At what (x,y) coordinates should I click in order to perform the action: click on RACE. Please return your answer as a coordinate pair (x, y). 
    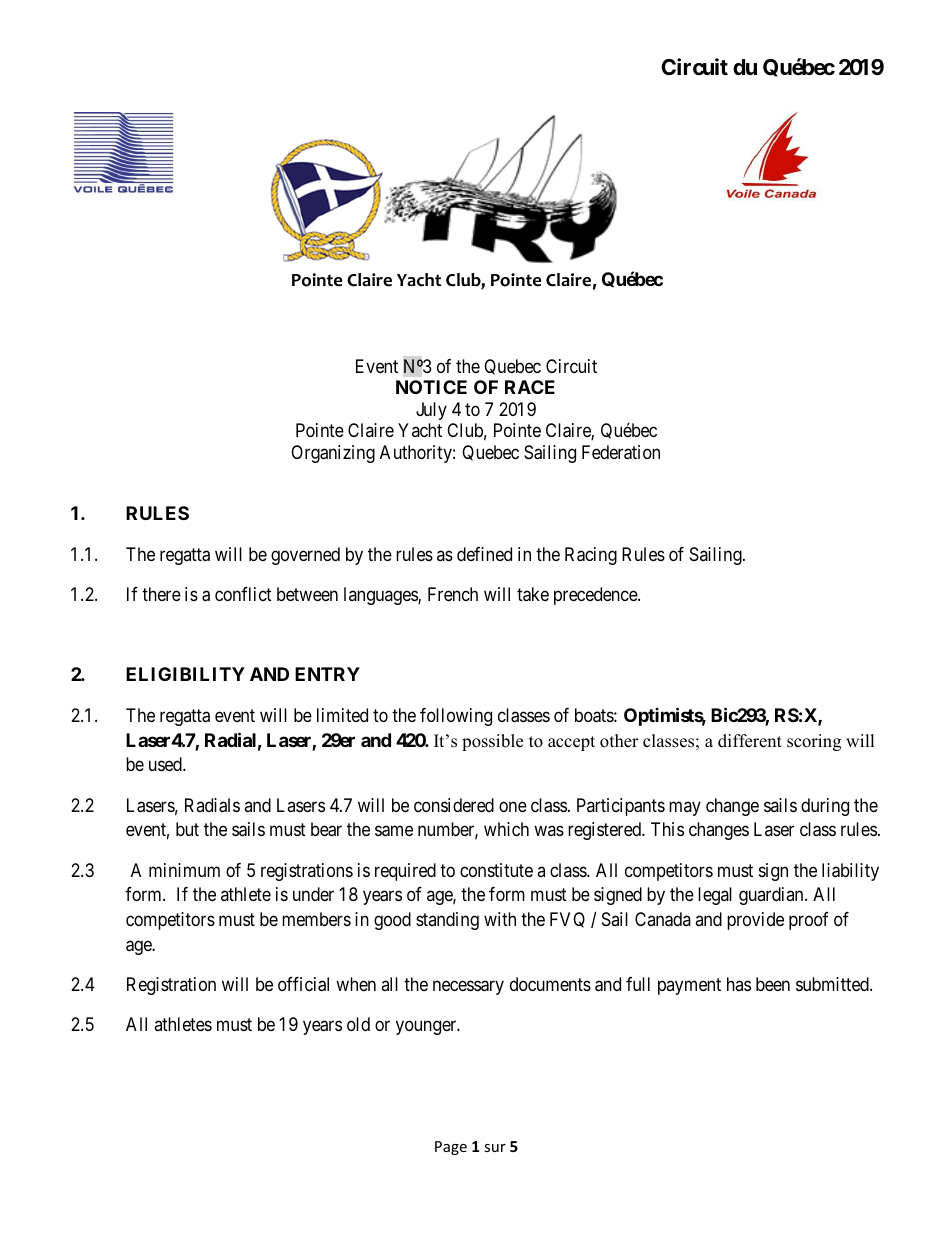
    Looking at the image, I should click on (530, 387).
